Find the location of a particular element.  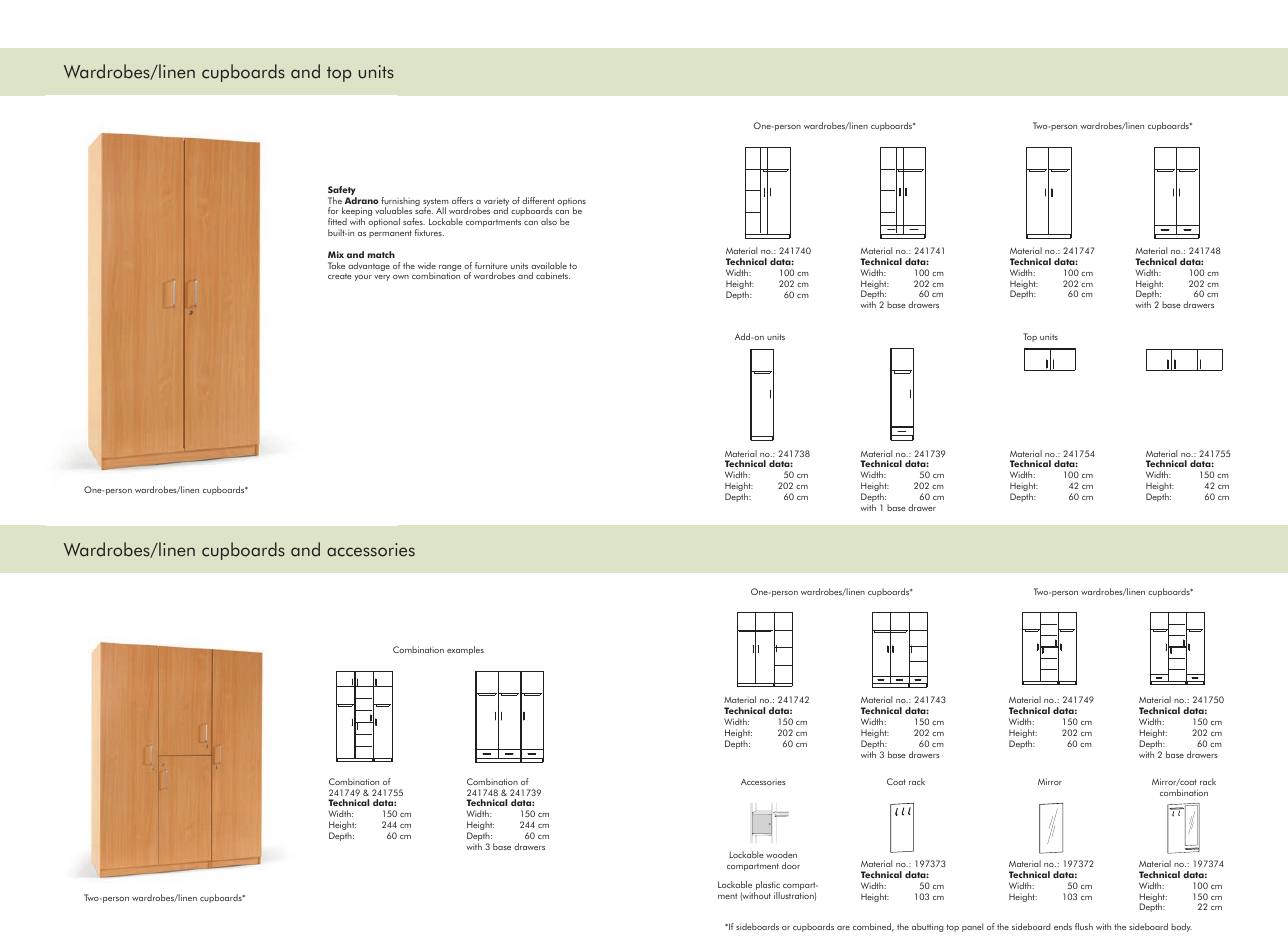

are is located at coordinates (843, 928).
